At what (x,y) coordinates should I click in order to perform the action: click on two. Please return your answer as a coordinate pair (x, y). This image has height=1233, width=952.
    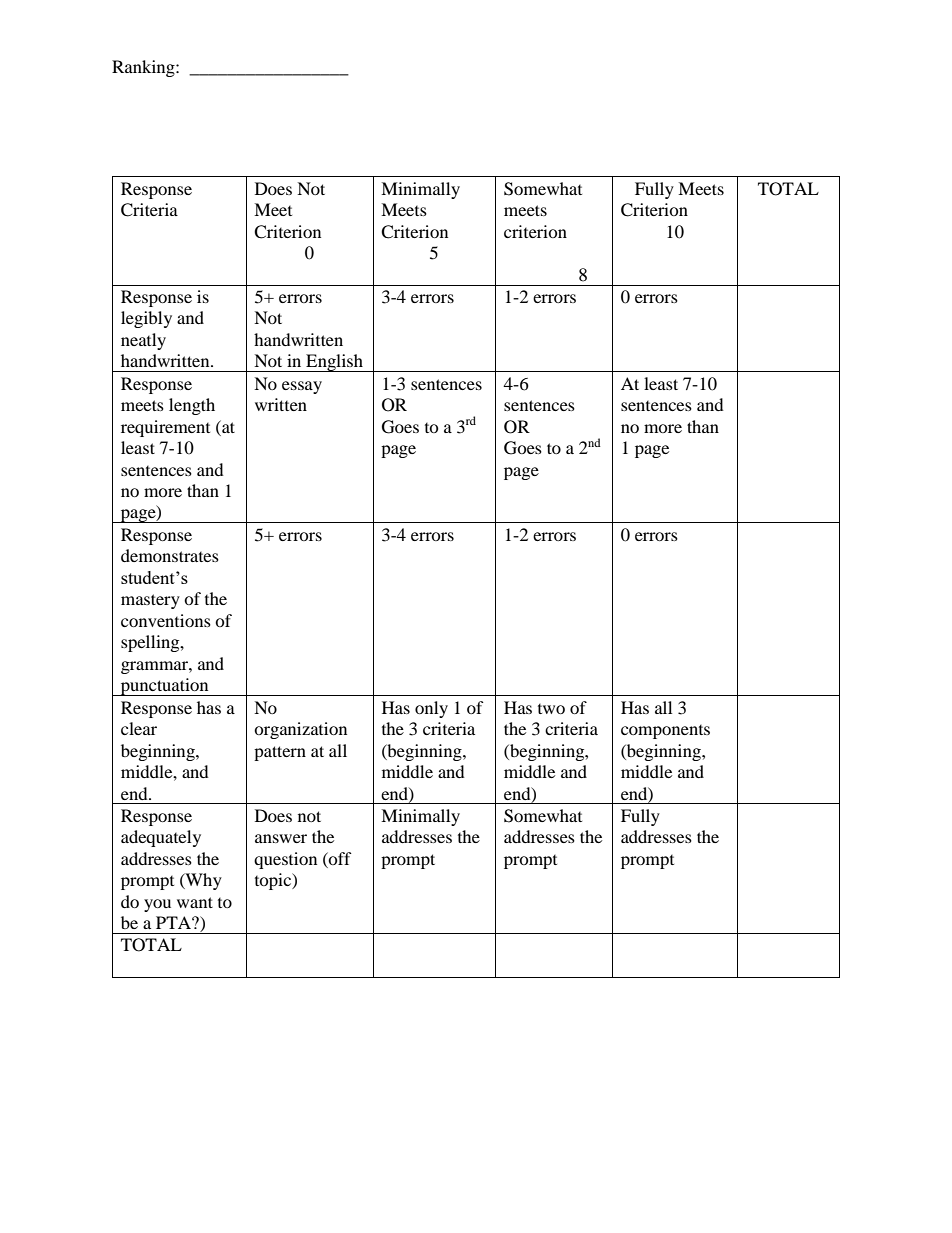
    Looking at the image, I should click on (551, 709).
